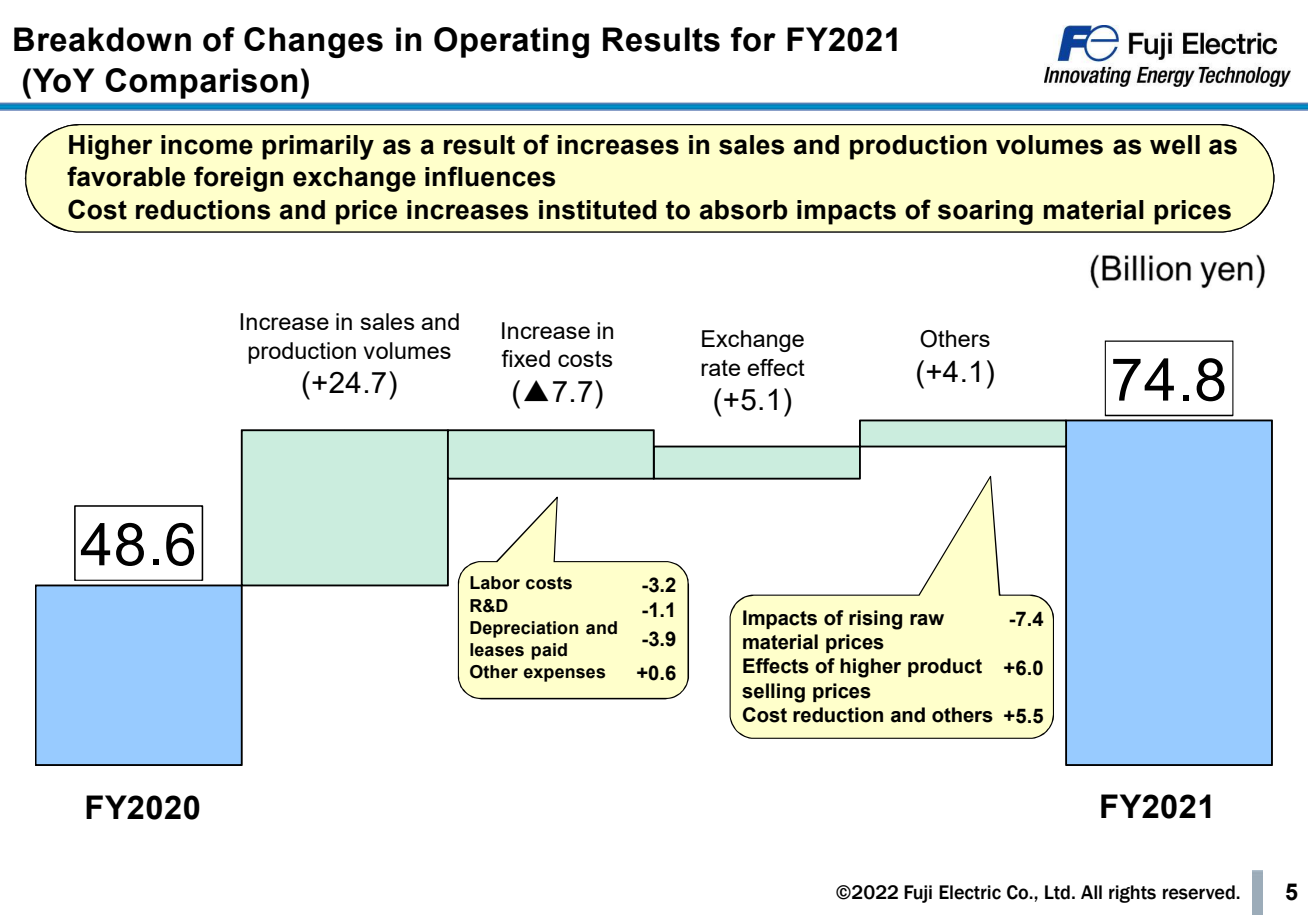  I want to click on expenses, so click(564, 675).
